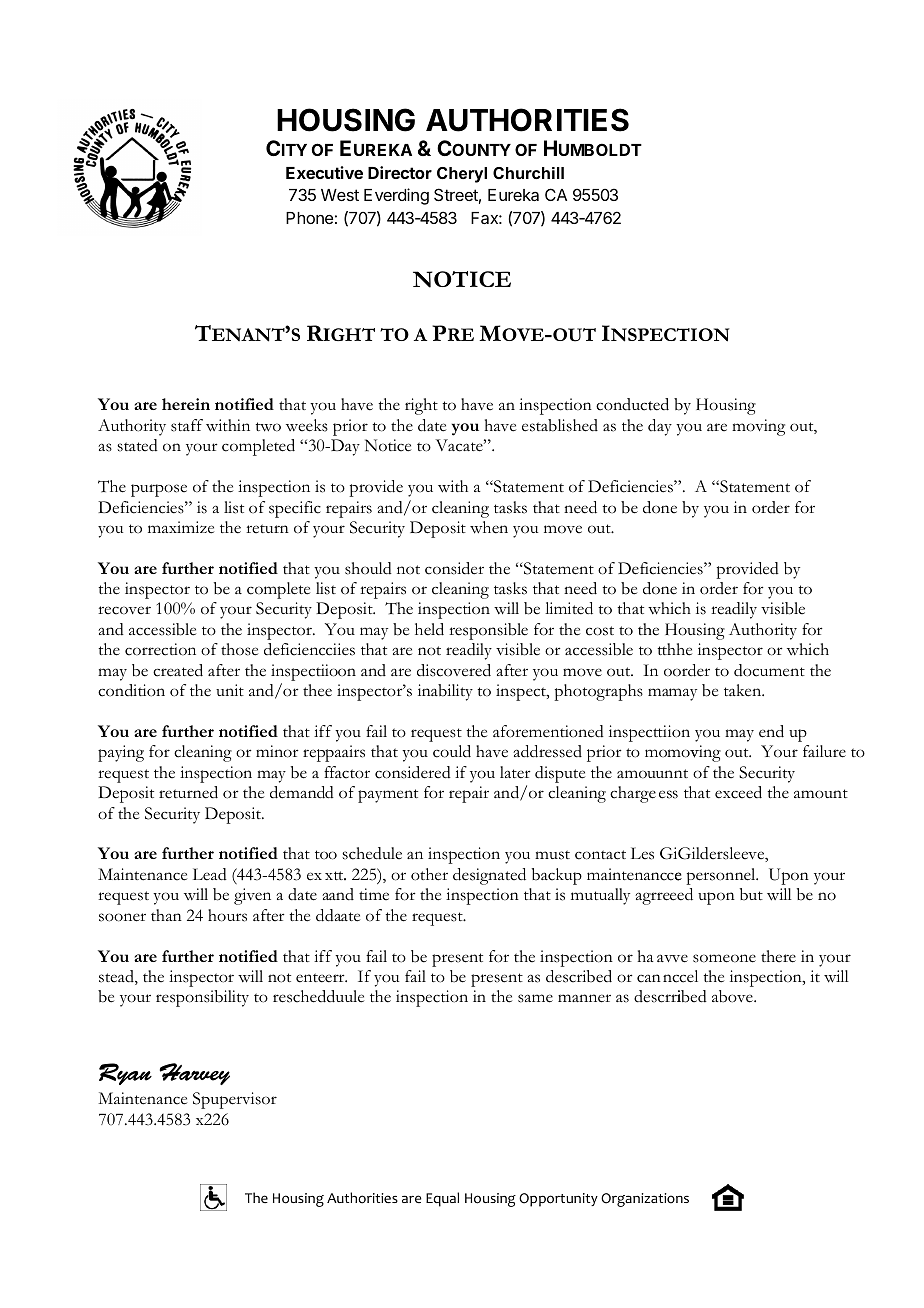 The height and width of the image is (1308, 924). I want to click on aand, so click(338, 894).
